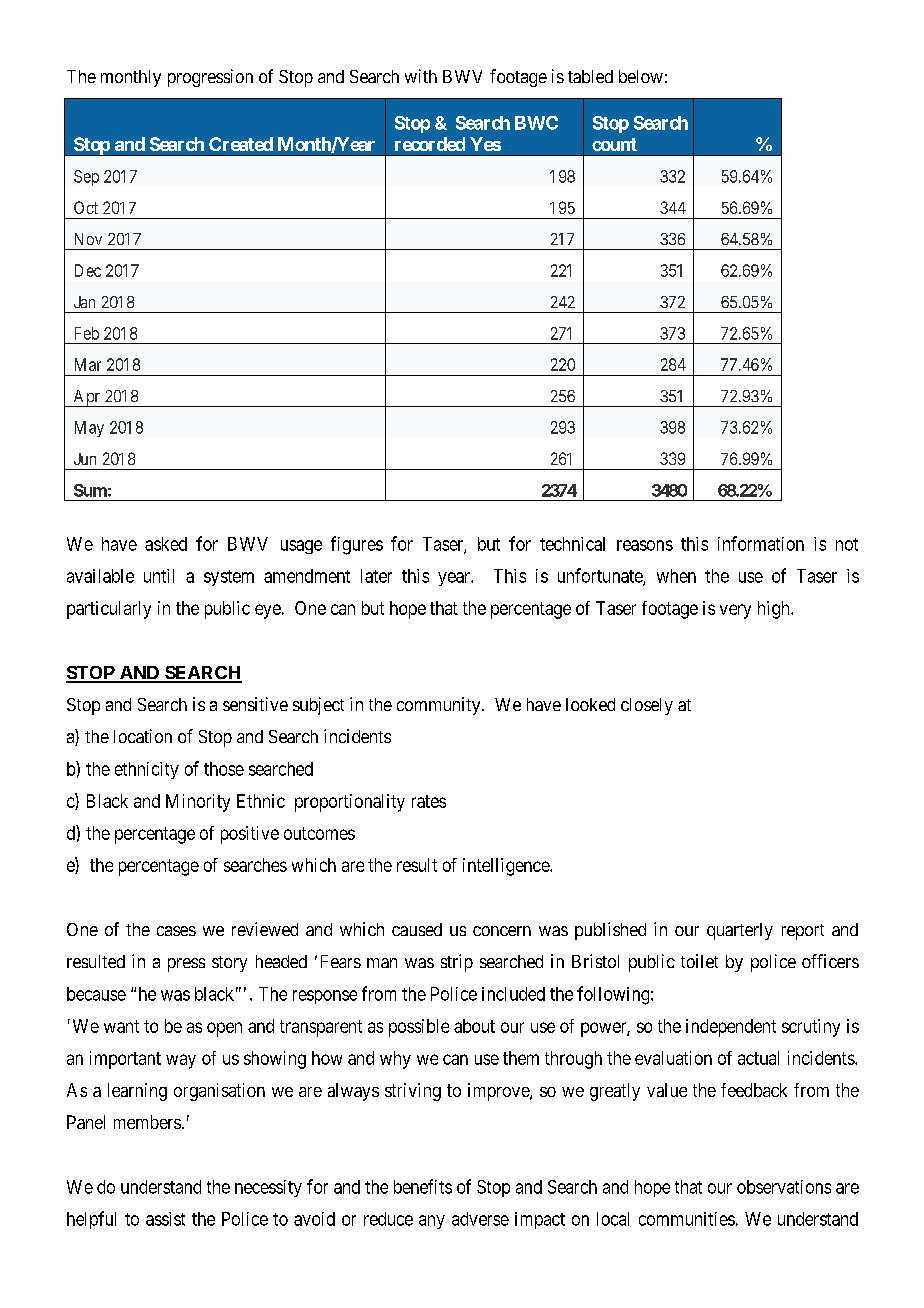  I want to click on recorded, so click(430, 144).
